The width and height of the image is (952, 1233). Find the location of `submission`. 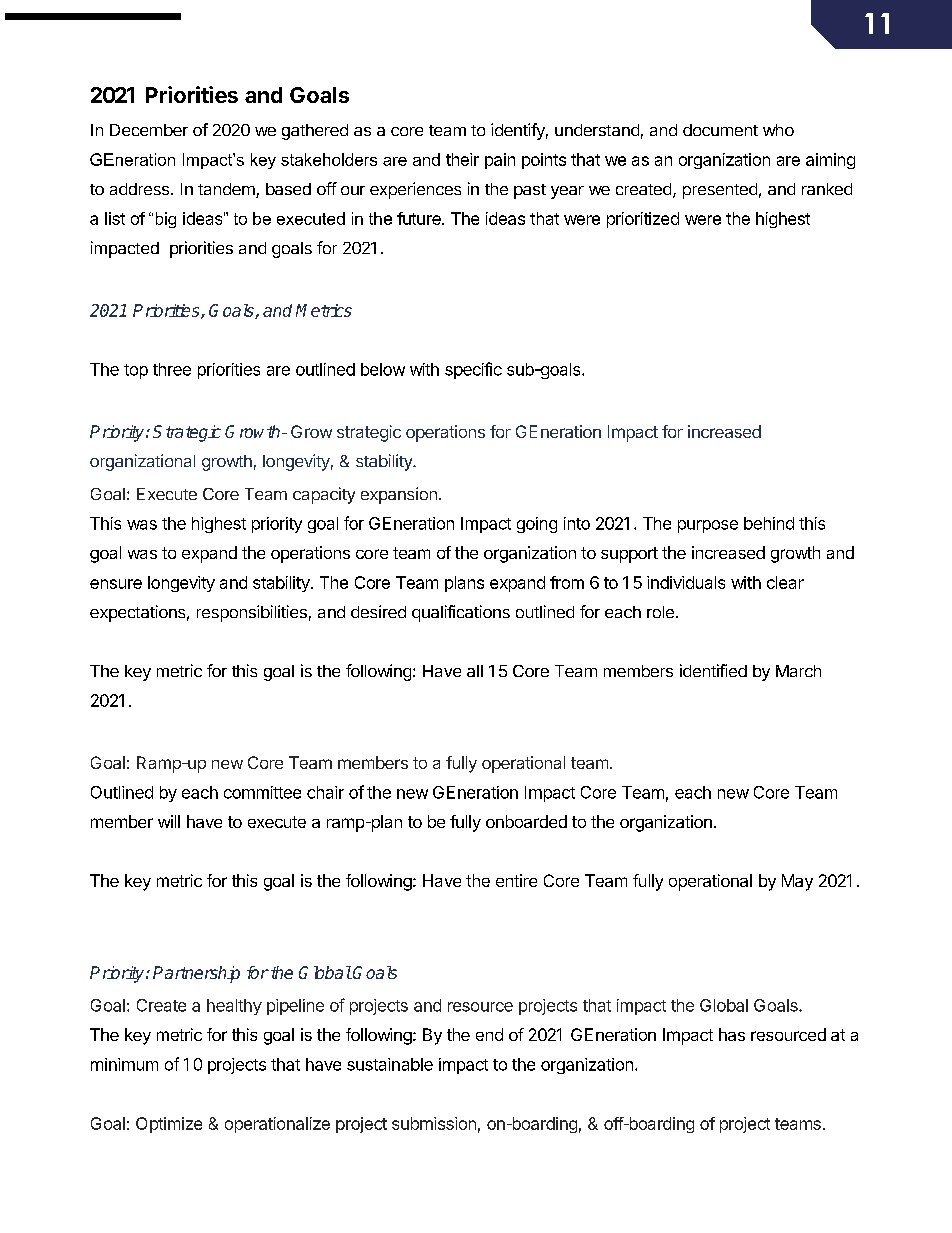

submission is located at coordinates (434, 1123).
